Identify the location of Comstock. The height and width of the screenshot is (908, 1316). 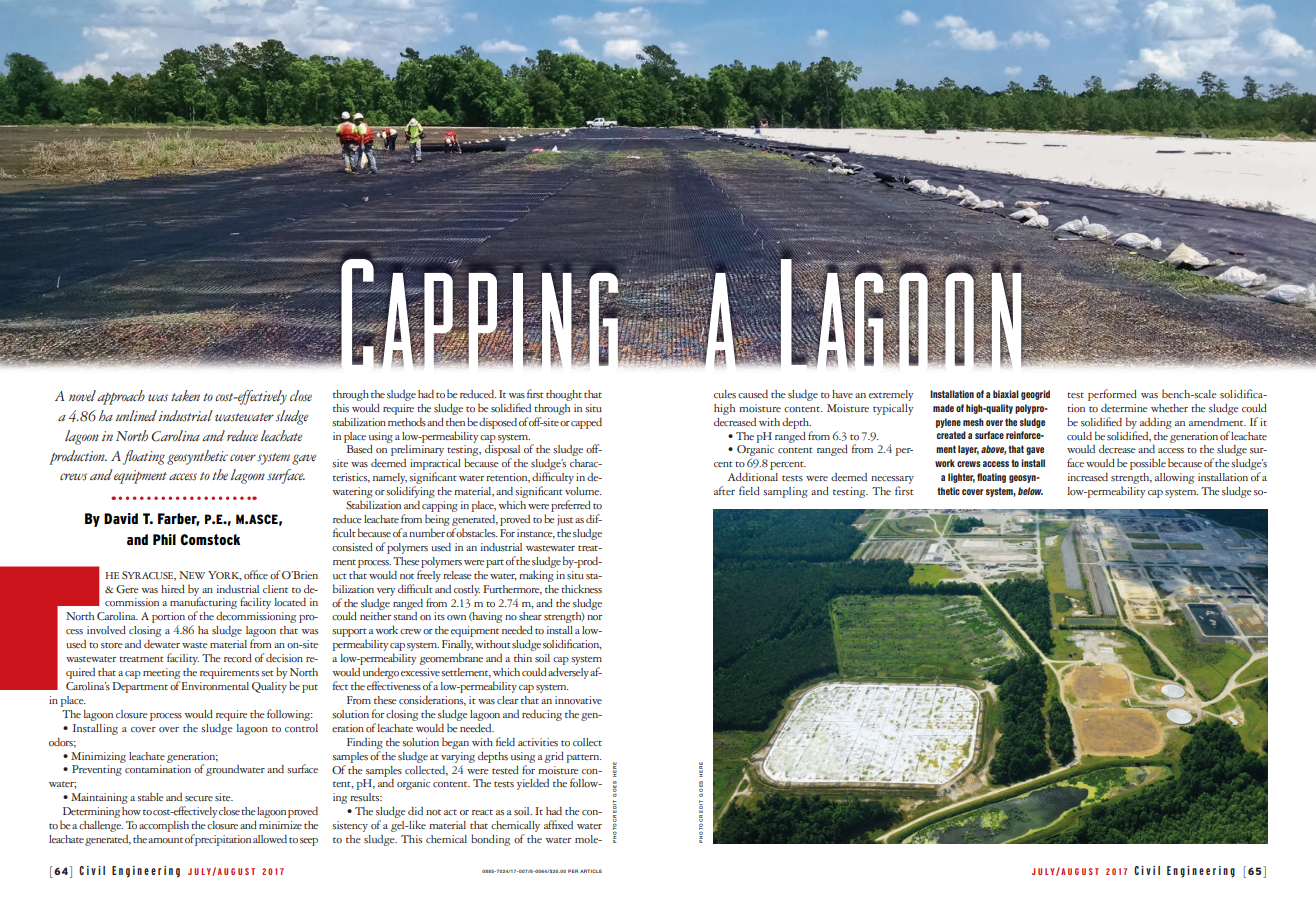
(210, 539).
